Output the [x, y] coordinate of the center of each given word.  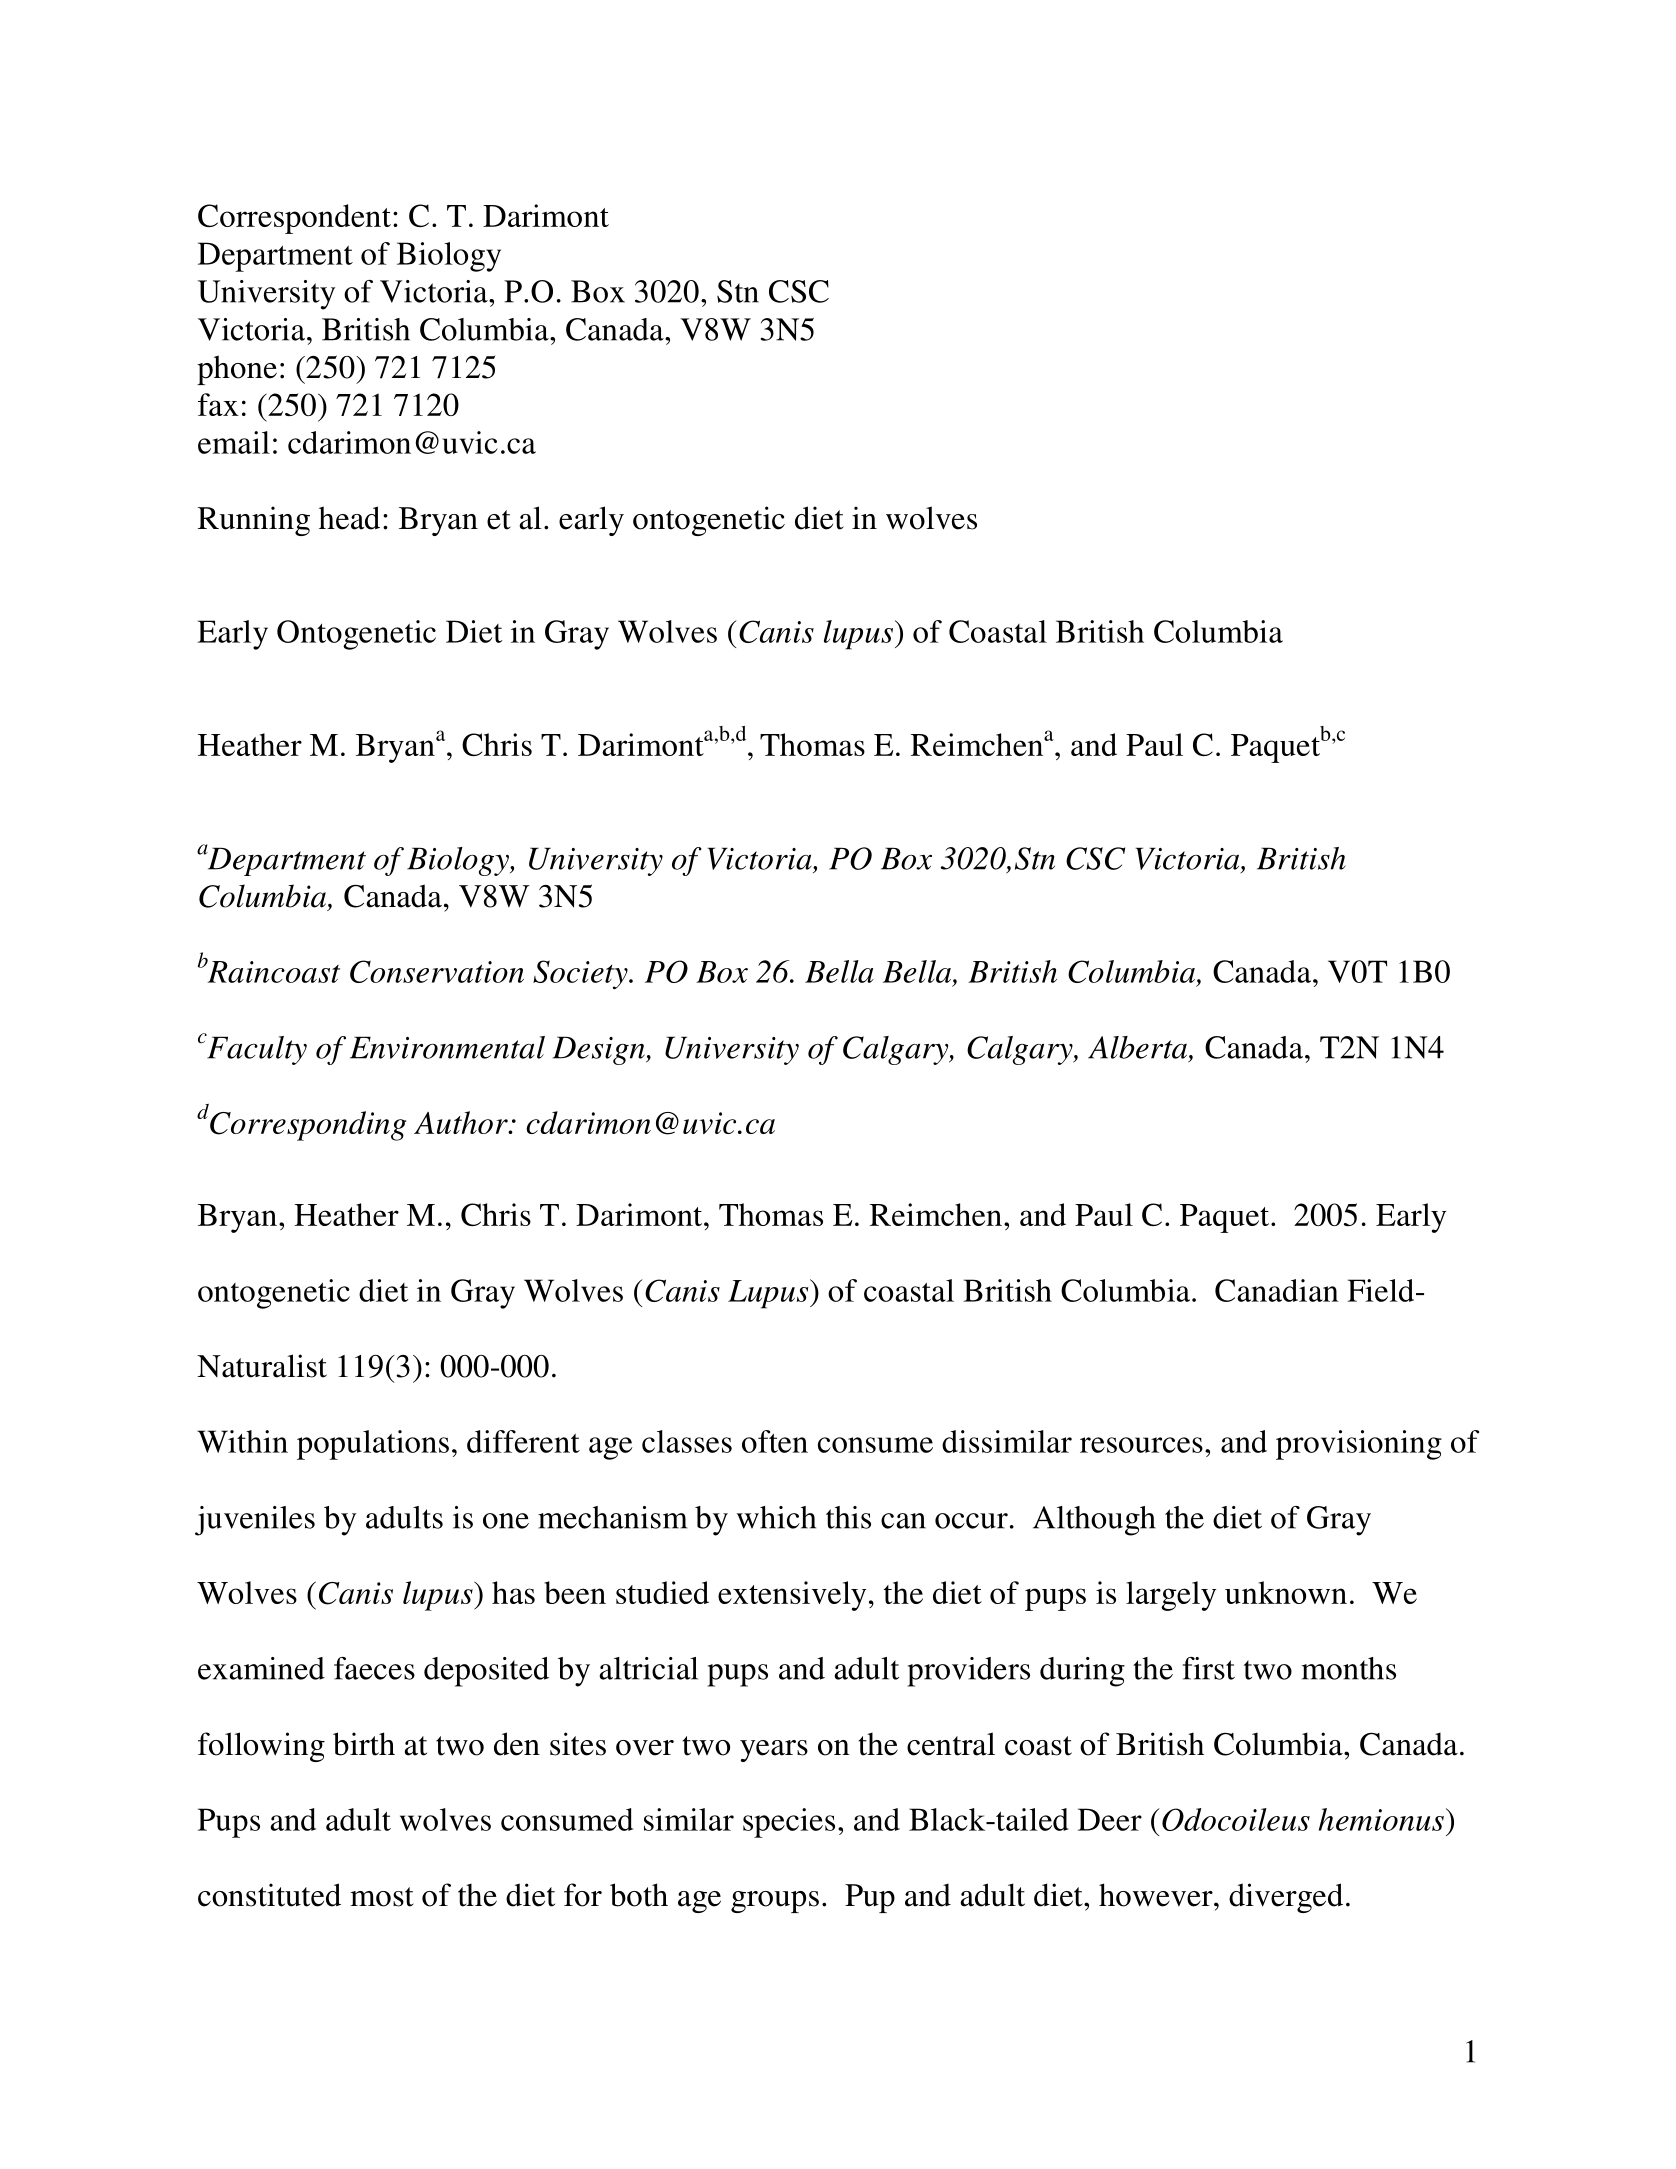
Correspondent [294, 219]
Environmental [447, 1047]
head [349, 518]
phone [237, 370]
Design [600, 1050]
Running [254, 521]
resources [1141, 1445]
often [775, 1441]
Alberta [1139, 1048]
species [789, 1823]
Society [581, 975]
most [382, 1897]
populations [373, 1445]
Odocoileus [1236, 1819]
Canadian [1277, 1290]
